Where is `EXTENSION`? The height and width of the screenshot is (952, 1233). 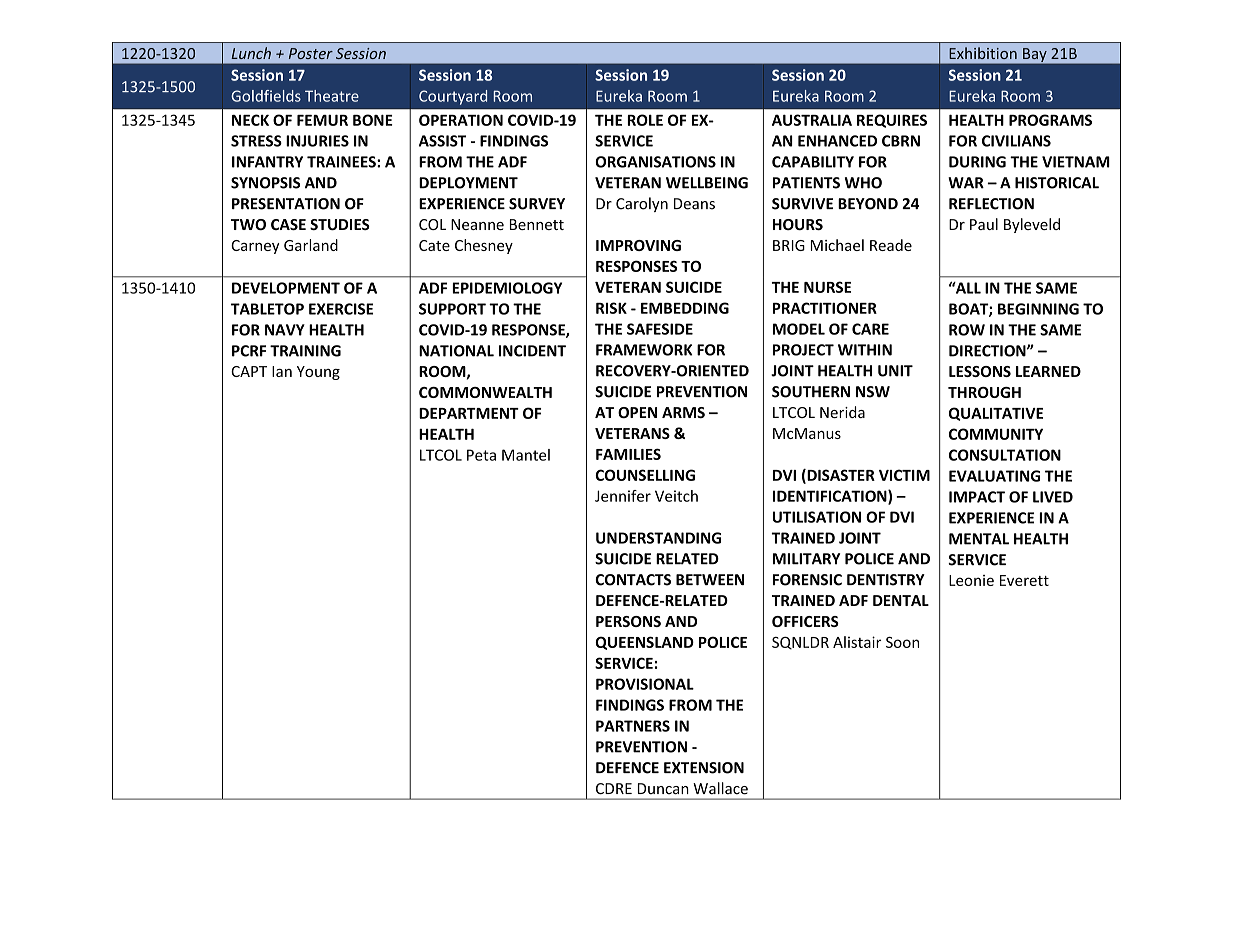
EXTENSION is located at coordinates (704, 768).
